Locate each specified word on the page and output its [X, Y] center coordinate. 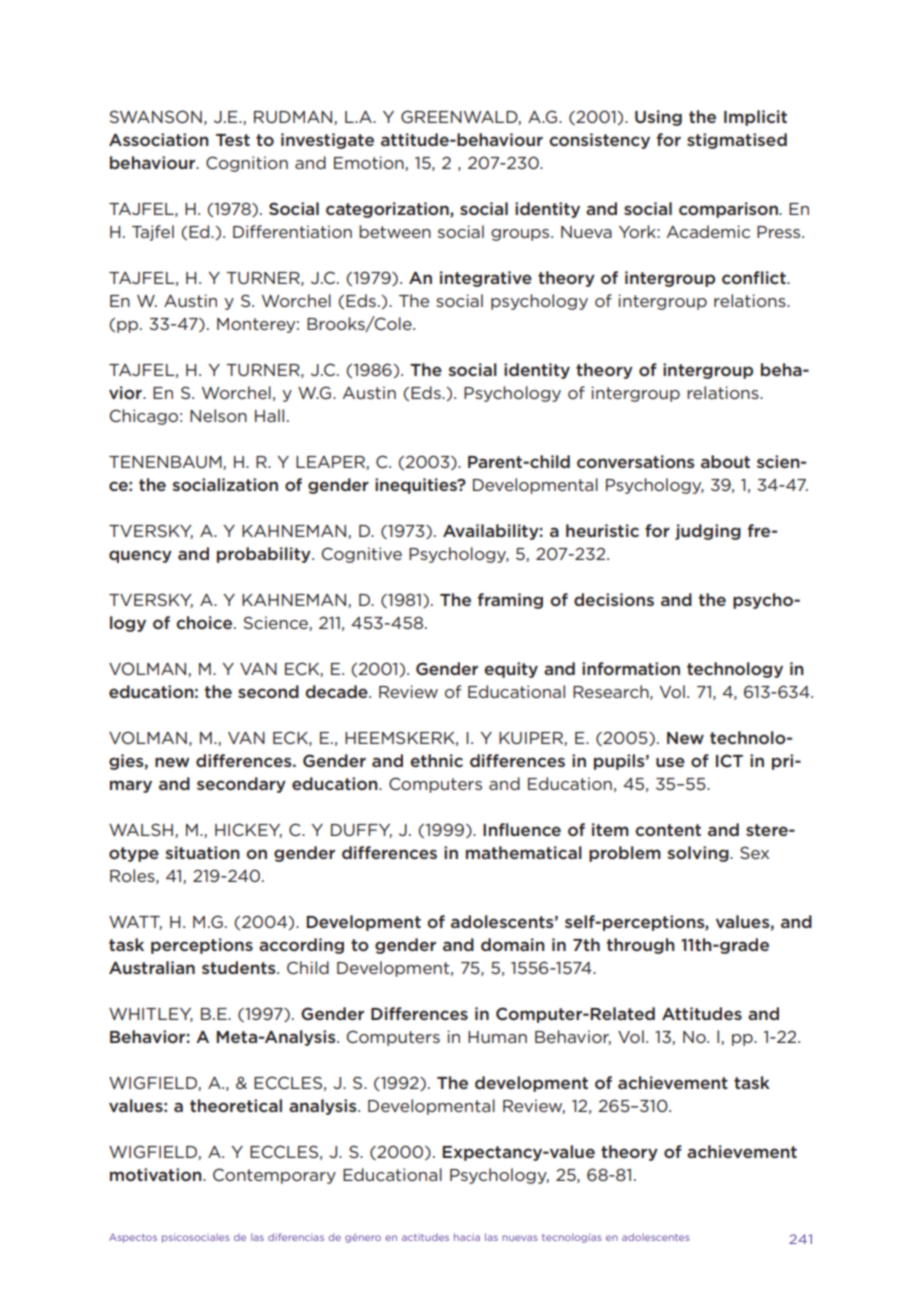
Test [233, 140]
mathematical [524, 852]
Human [497, 1037]
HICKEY [248, 830]
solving [699, 854]
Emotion [370, 163]
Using [658, 118]
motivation [157, 1174]
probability [265, 555]
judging [708, 532]
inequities [417, 486]
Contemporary [274, 1176]
